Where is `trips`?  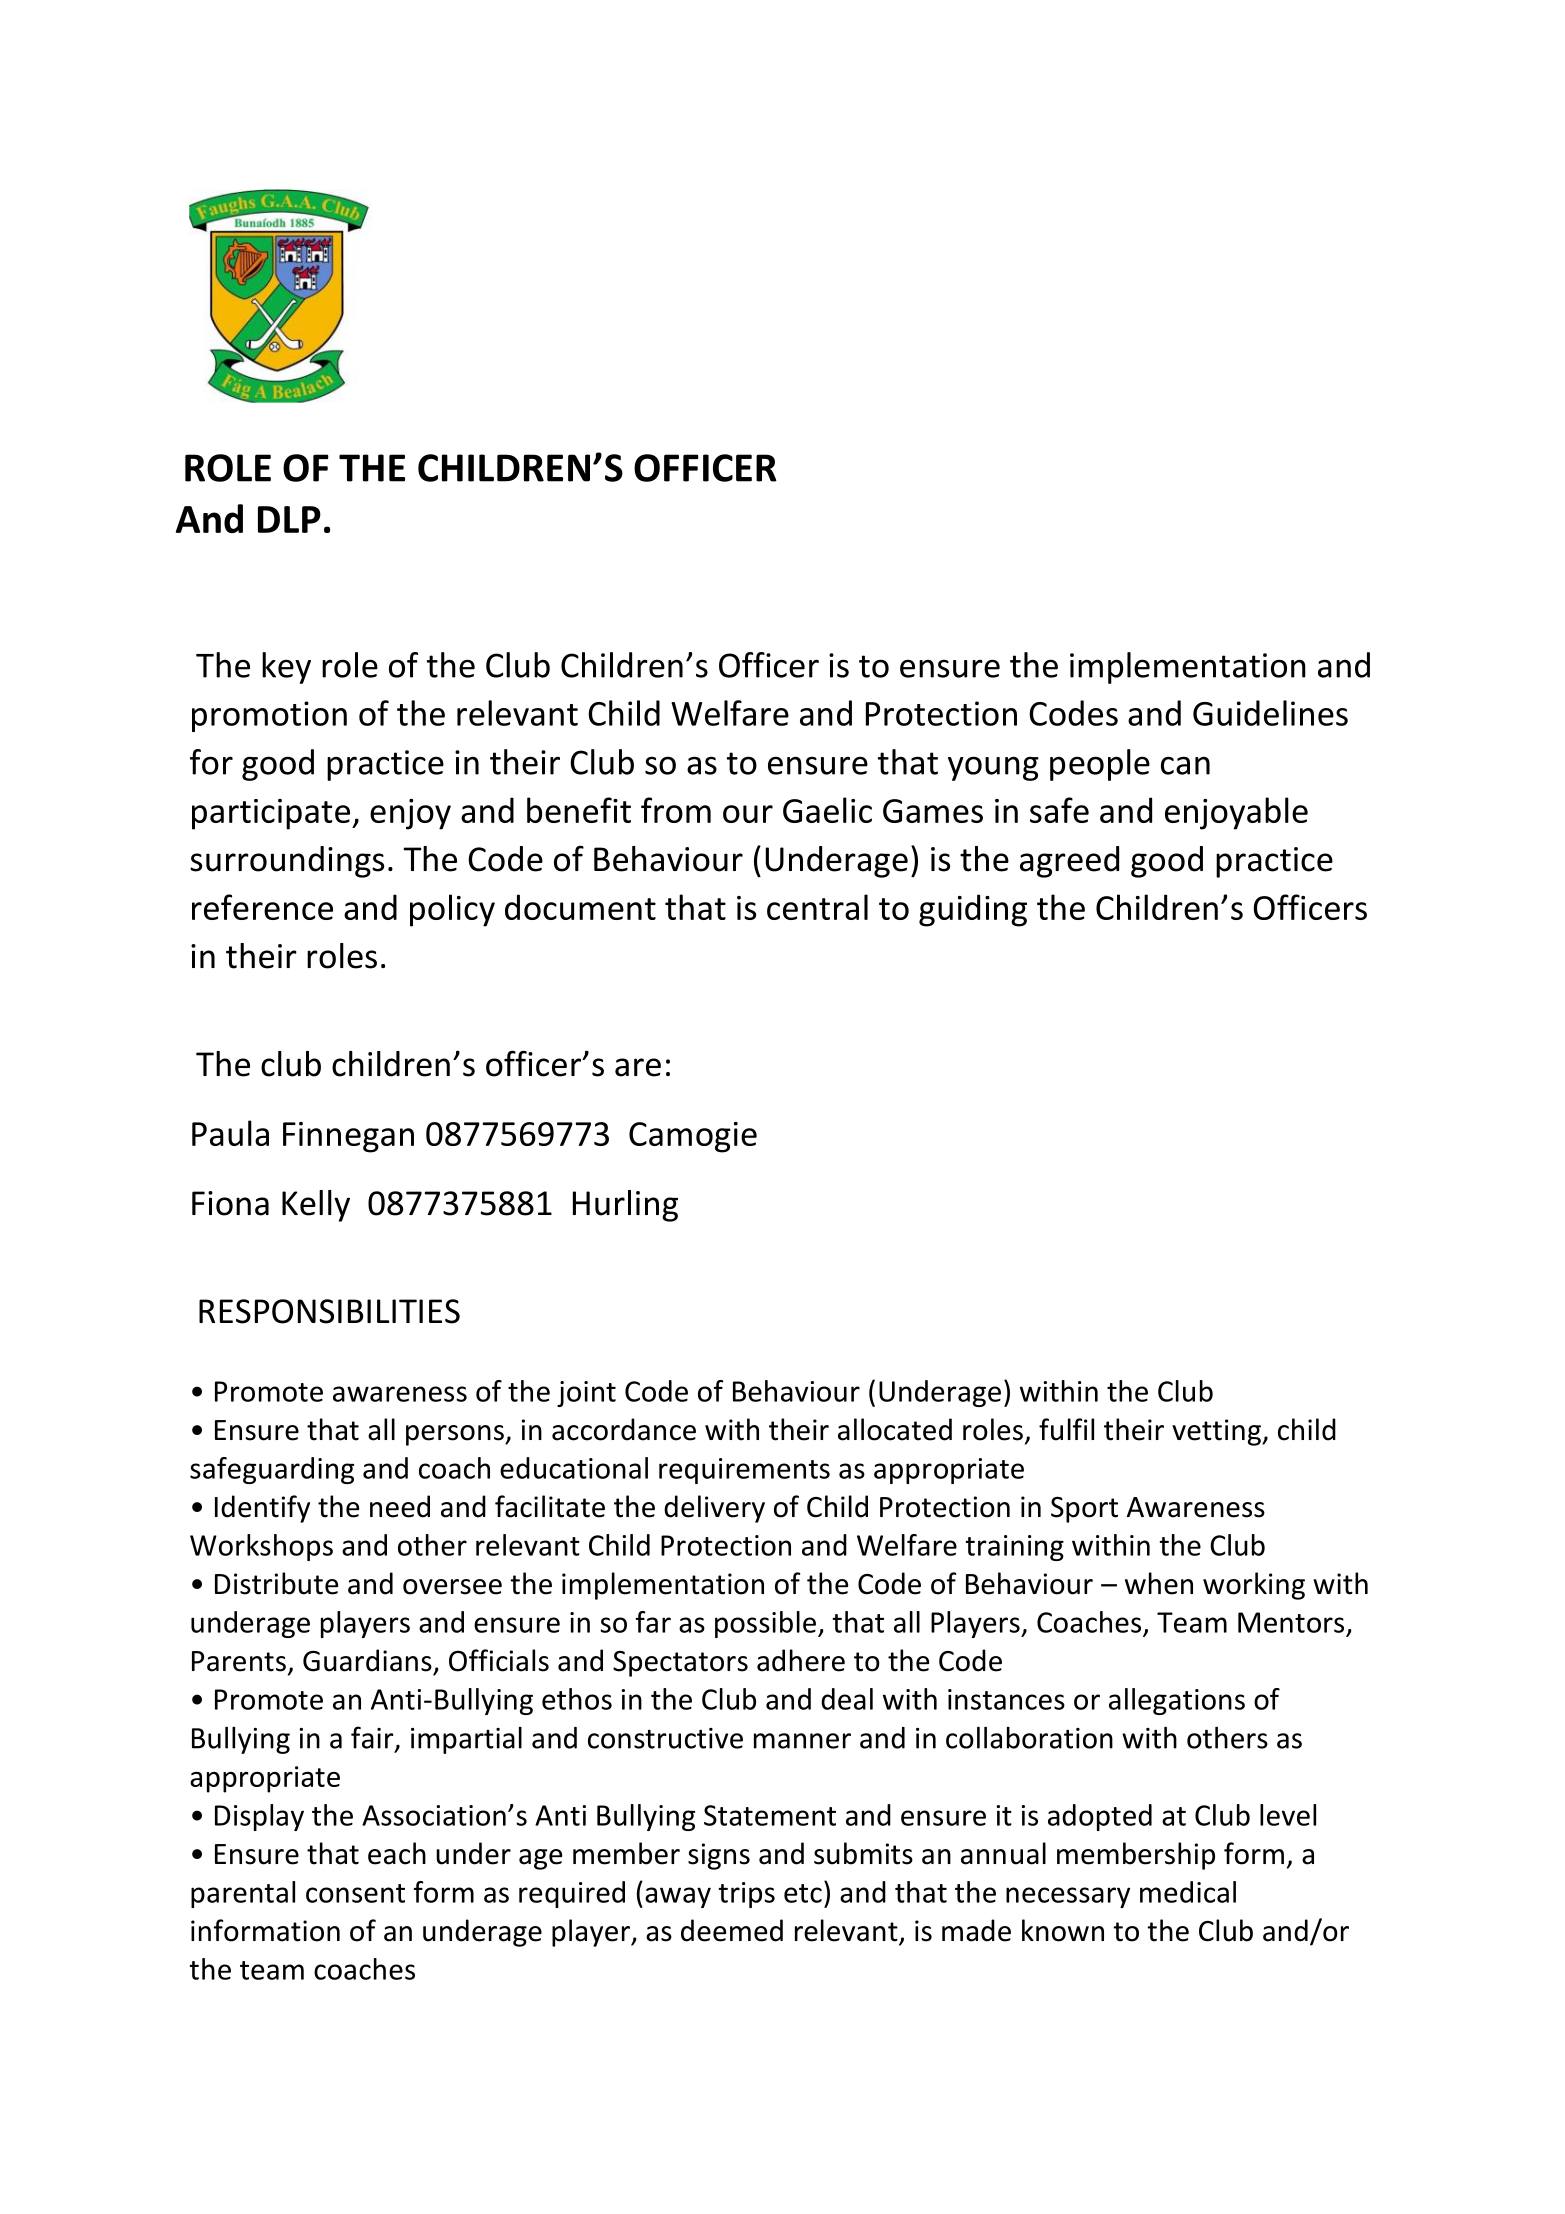
trips is located at coordinates (747, 1895).
